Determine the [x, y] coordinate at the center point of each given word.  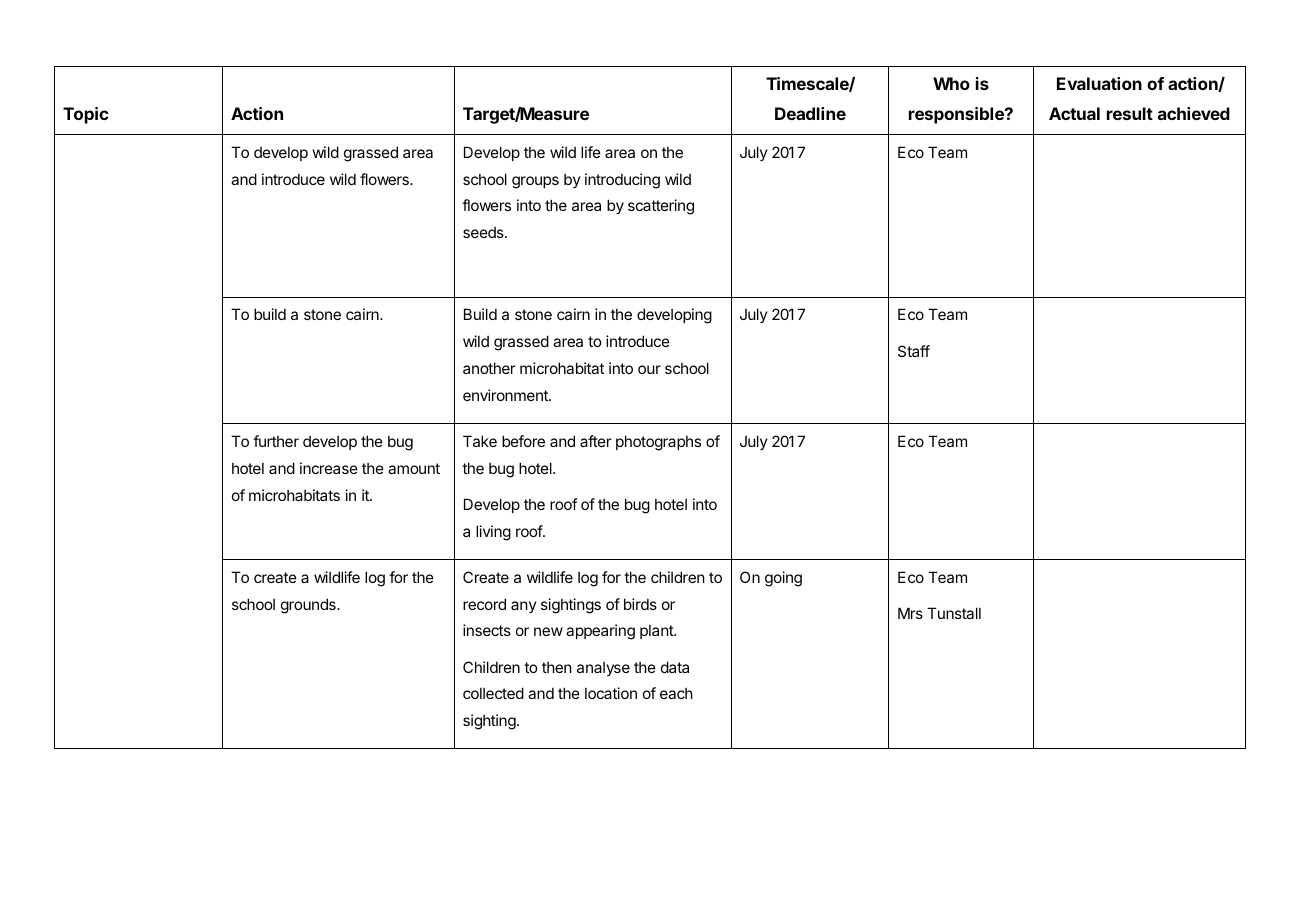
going [783, 579]
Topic [86, 115]
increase [329, 468]
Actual [1074, 113]
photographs [658, 443]
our [649, 369]
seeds [484, 232]
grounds [309, 606]
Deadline [810, 113]
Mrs [910, 613]
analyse [603, 669]
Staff [914, 351]
